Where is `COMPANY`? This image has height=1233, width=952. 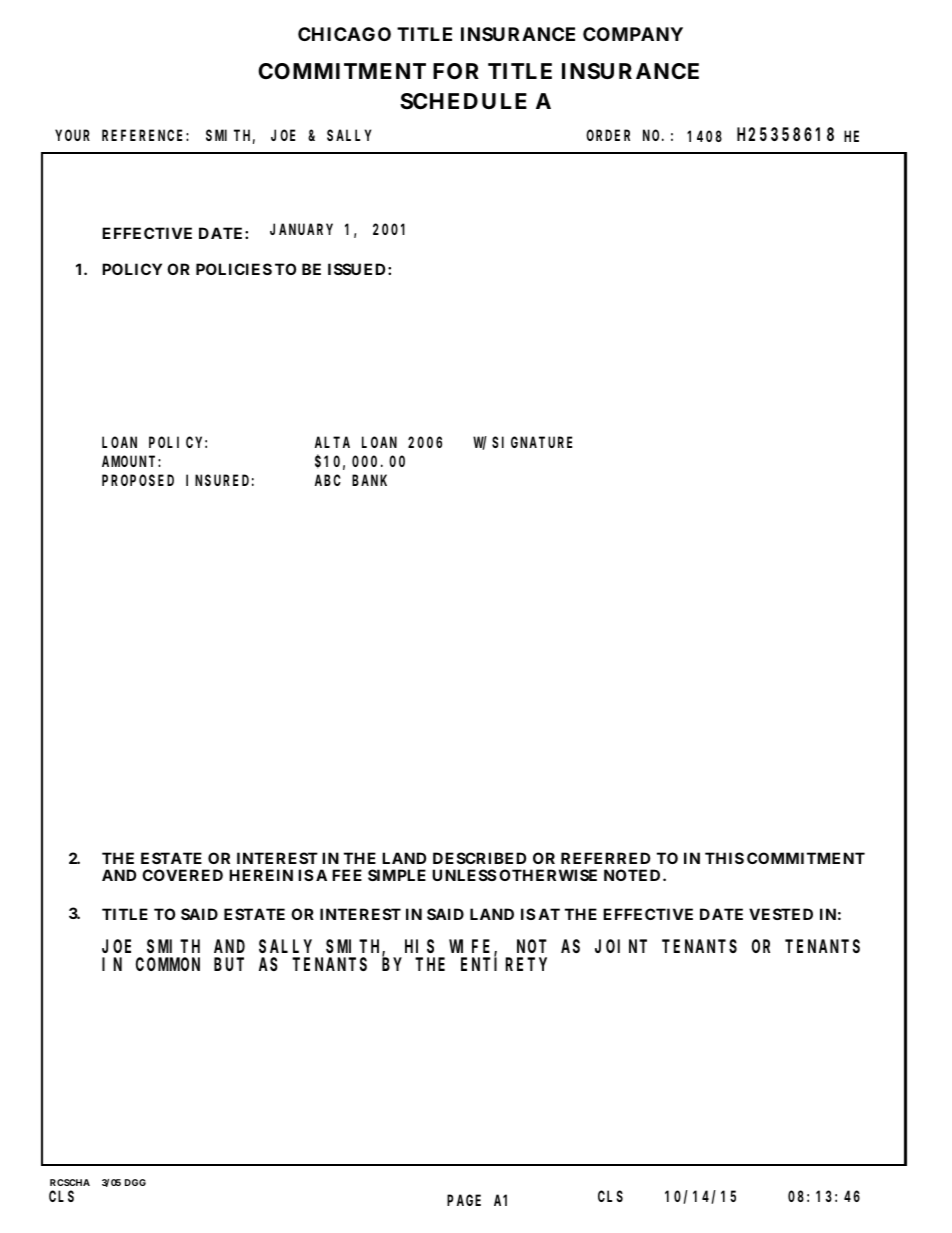 COMPANY is located at coordinates (633, 34).
